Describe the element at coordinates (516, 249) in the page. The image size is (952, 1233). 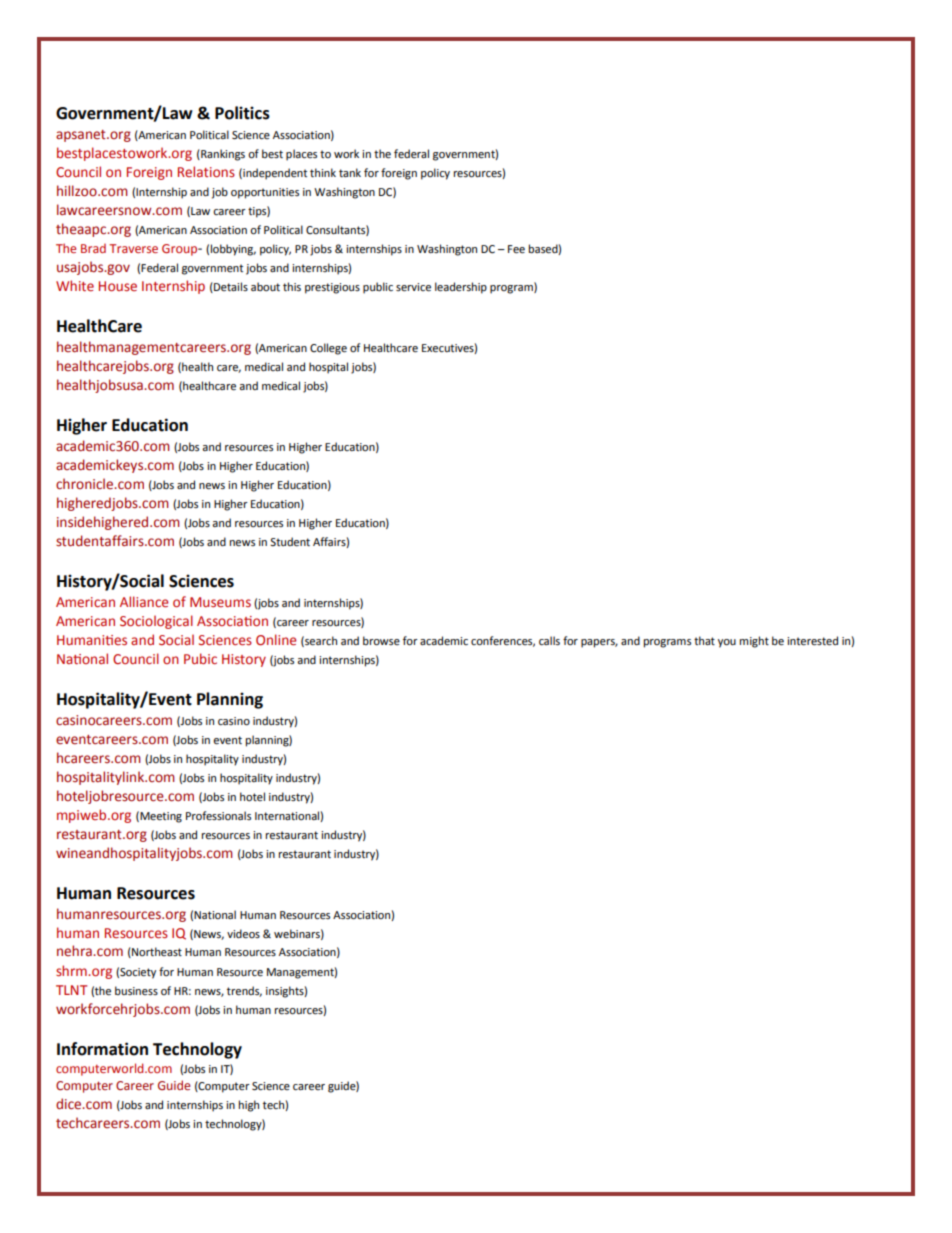
I see `Fee` at that location.
